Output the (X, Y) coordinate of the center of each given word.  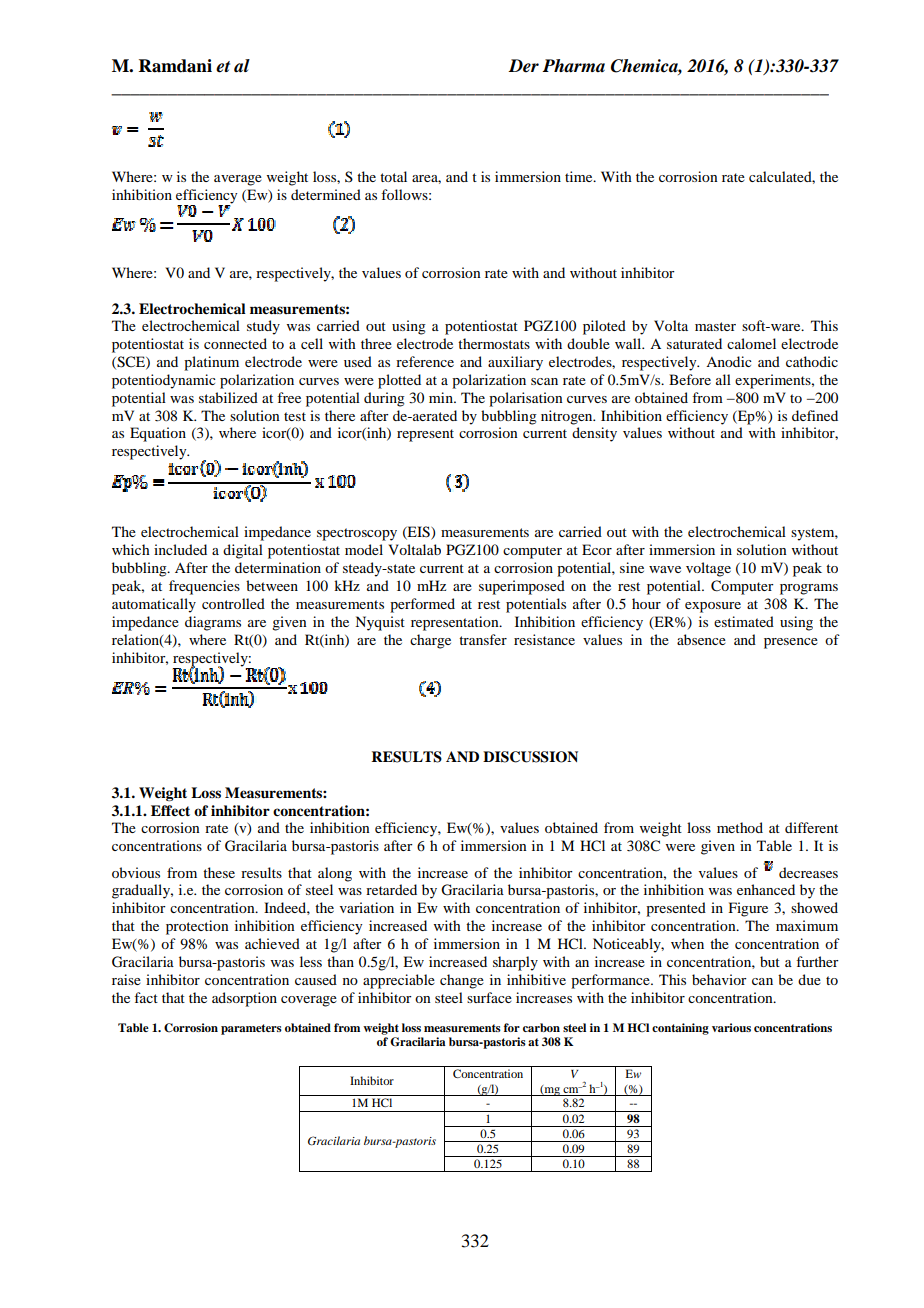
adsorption (244, 999)
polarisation (526, 399)
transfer (483, 639)
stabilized (228, 397)
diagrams (213, 623)
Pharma (573, 66)
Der (523, 66)
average (238, 180)
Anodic (729, 361)
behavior (719, 979)
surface (489, 997)
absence (701, 639)
